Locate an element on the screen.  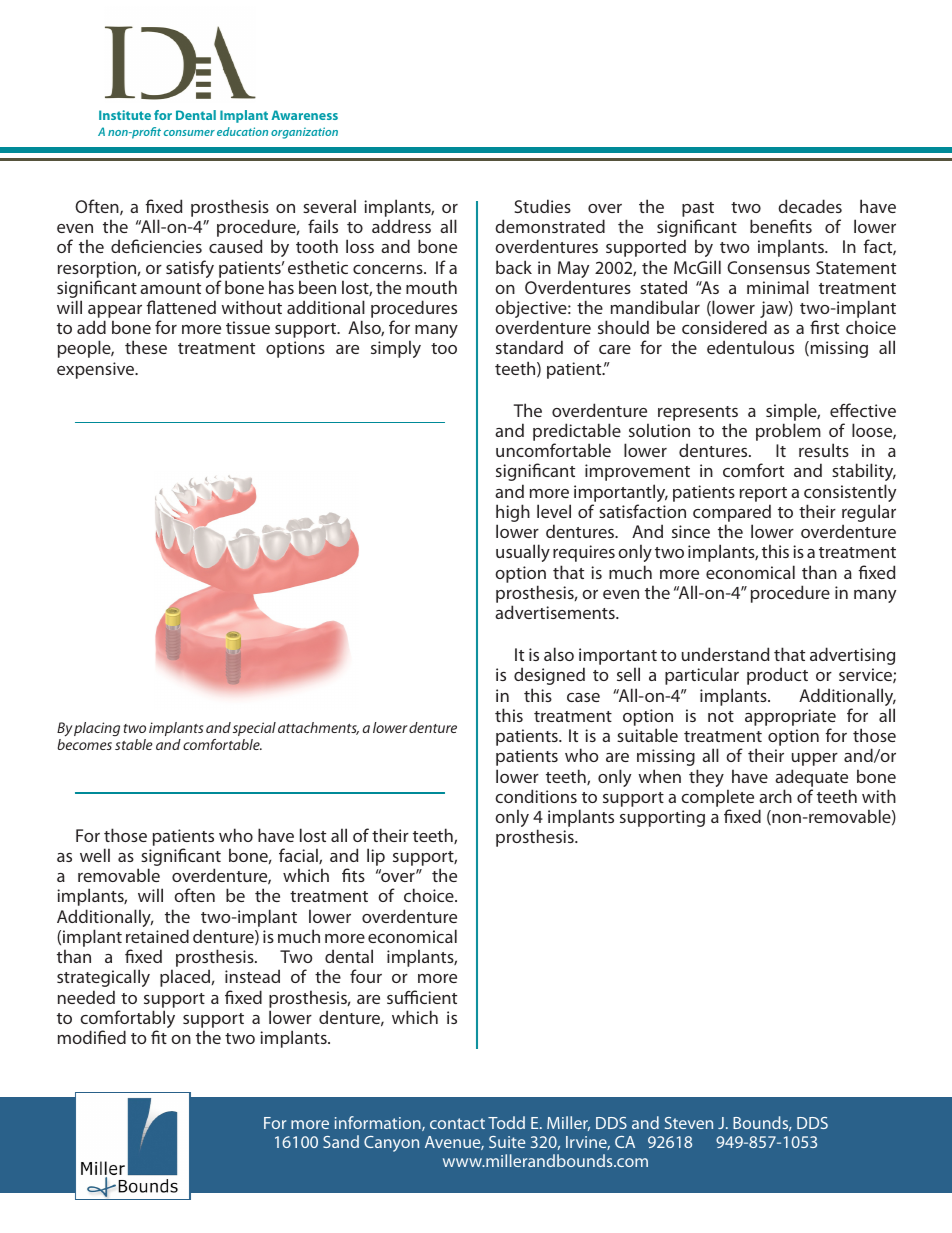
special is located at coordinates (254, 729).
